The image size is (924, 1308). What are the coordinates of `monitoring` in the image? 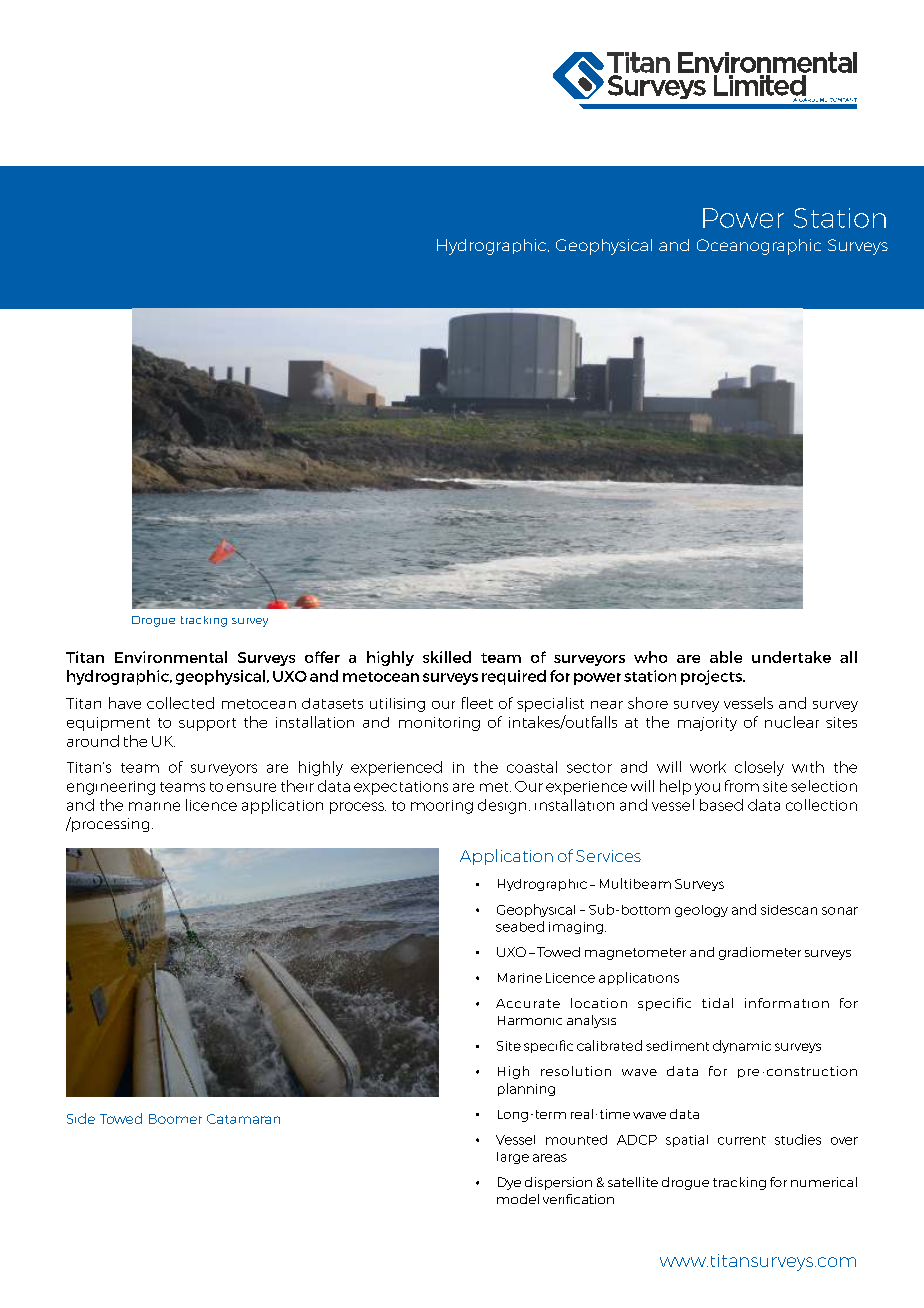 It's located at (439, 724).
